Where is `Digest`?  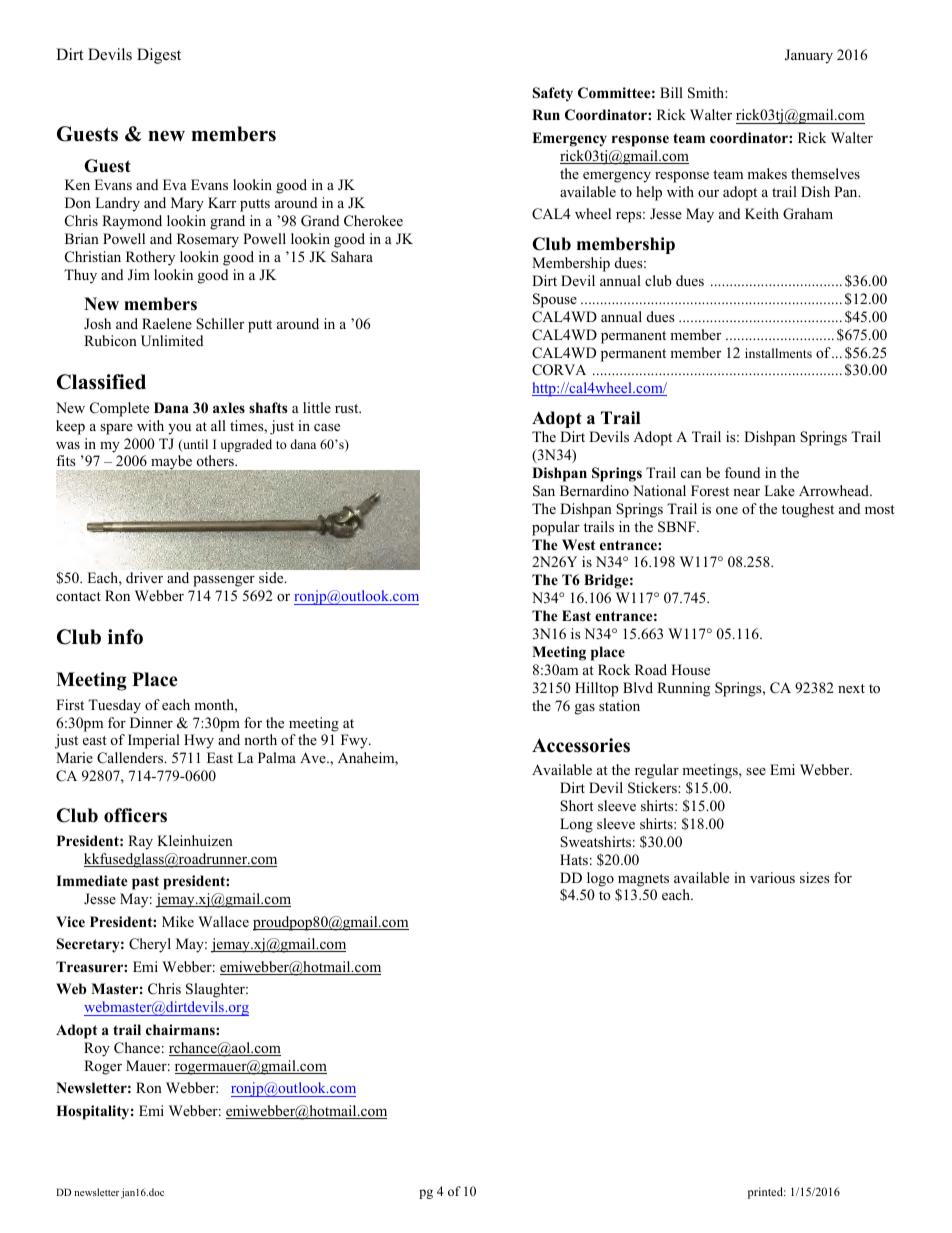 Digest is located at coordinates (159, 56).
